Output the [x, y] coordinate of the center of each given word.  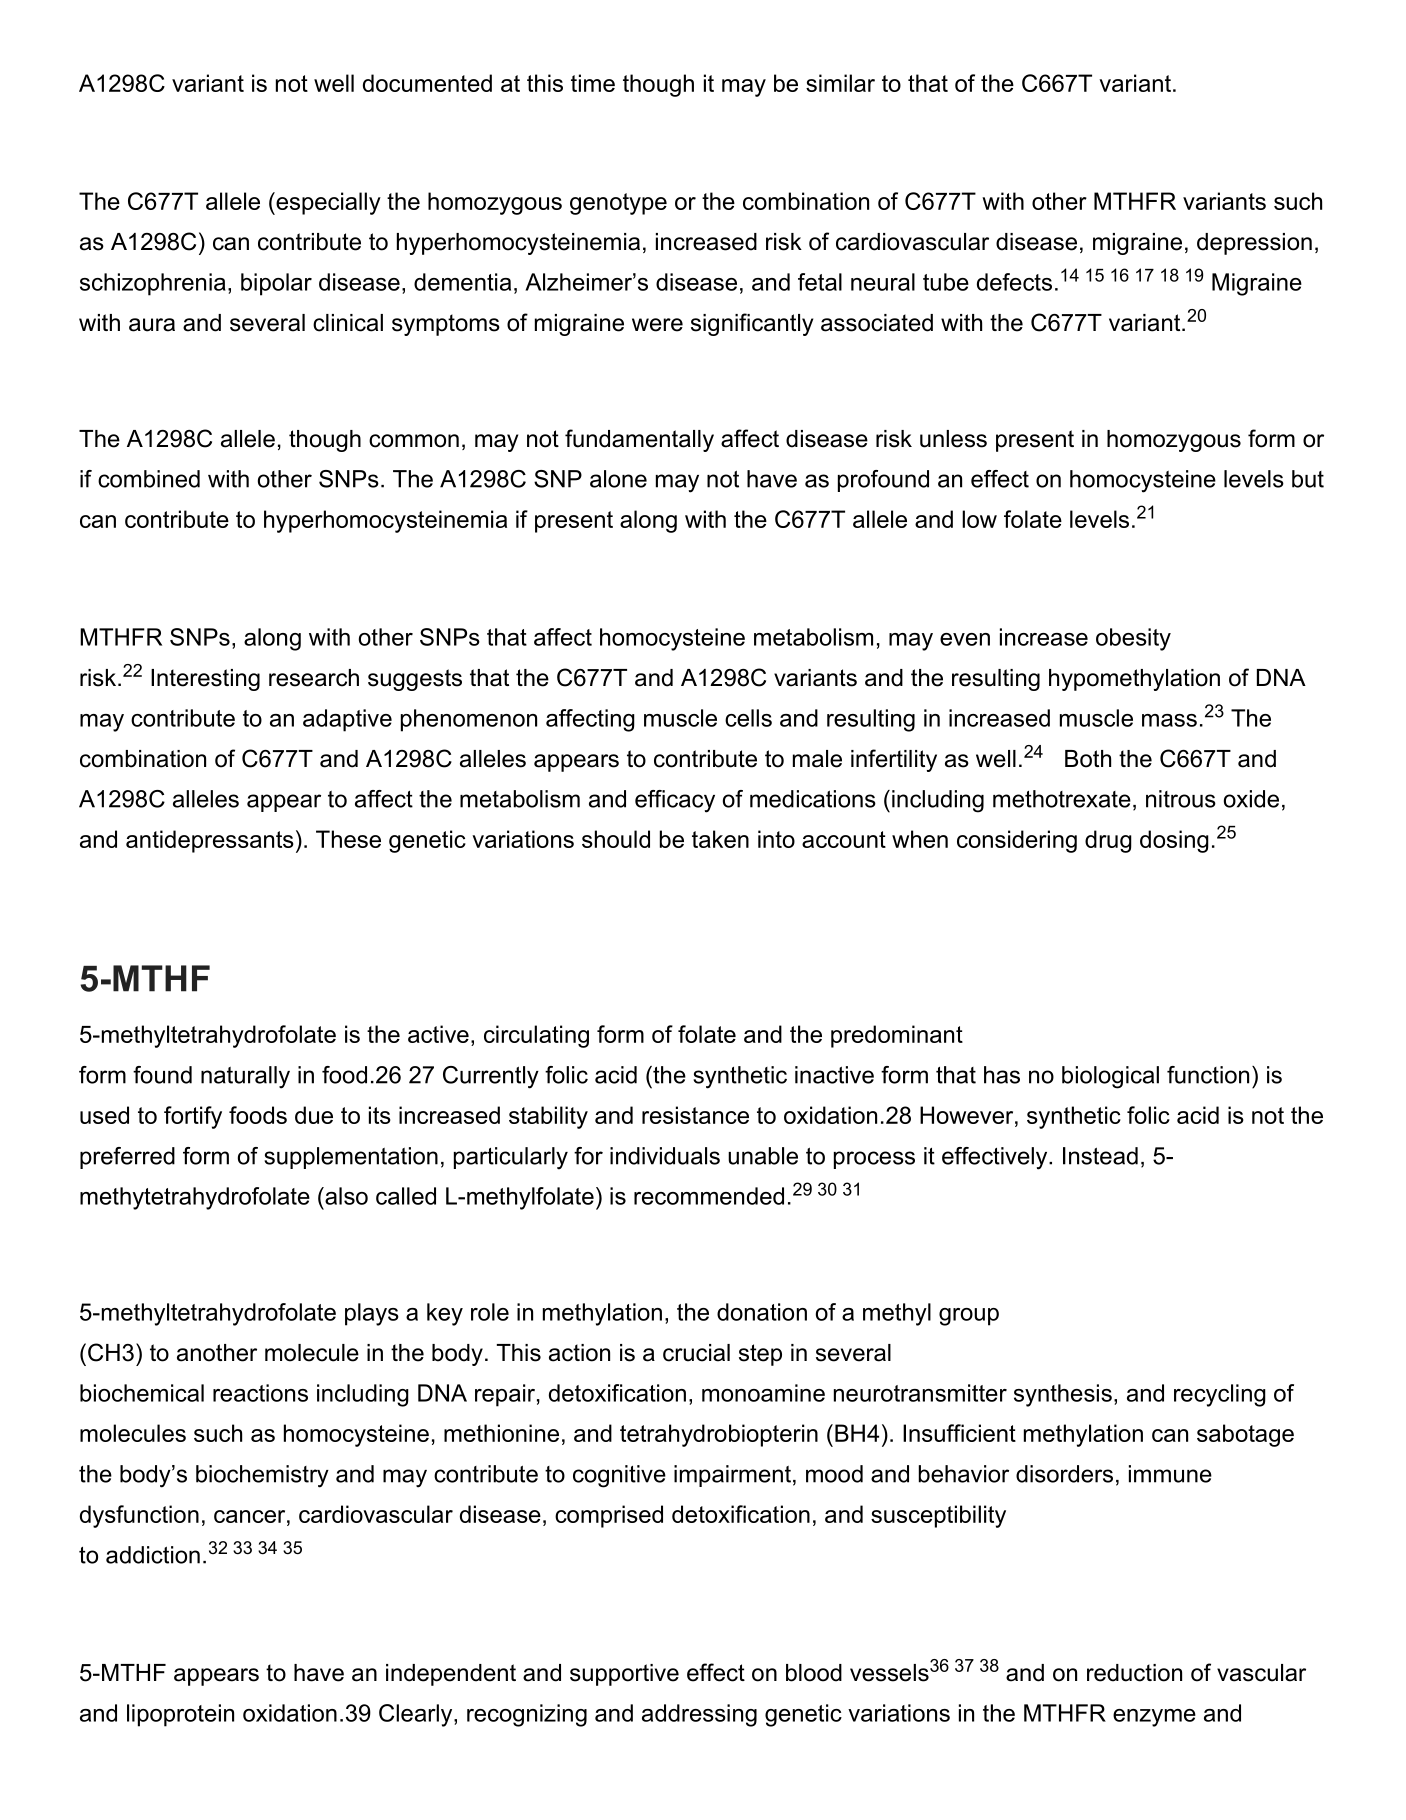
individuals [665, 1156]
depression [1254, 244]
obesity [1133, 639]
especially [327, 203]
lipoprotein [180, 1715]
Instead [1100, 1156]
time [593, 83]
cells [748, 718]
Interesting [205, 680]
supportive [624, 1675]
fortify [193, 1117]
